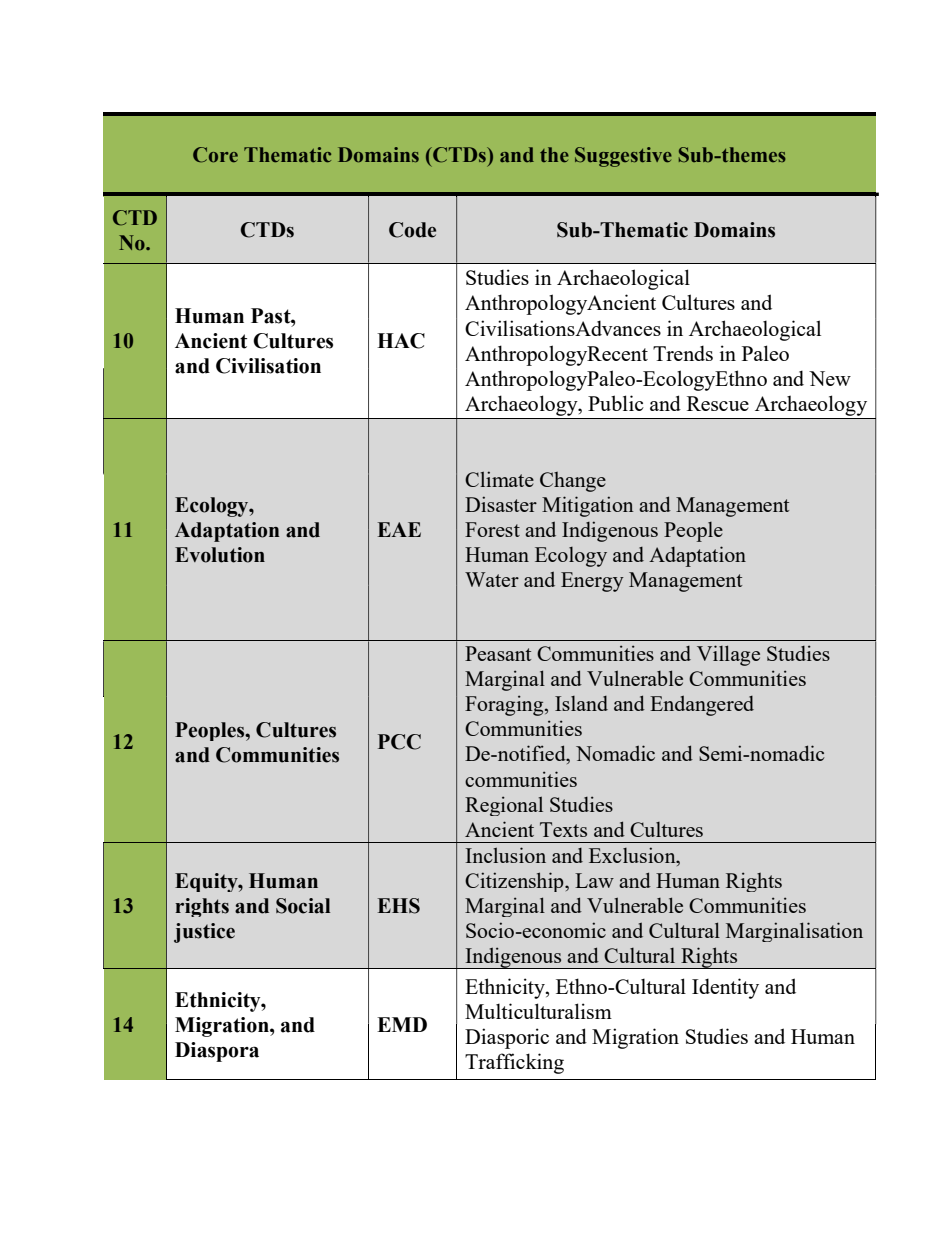  What do you see at coordinates (507, 1038) in the document?
I see `Diasporic` at bounding box center [507, 1038].
